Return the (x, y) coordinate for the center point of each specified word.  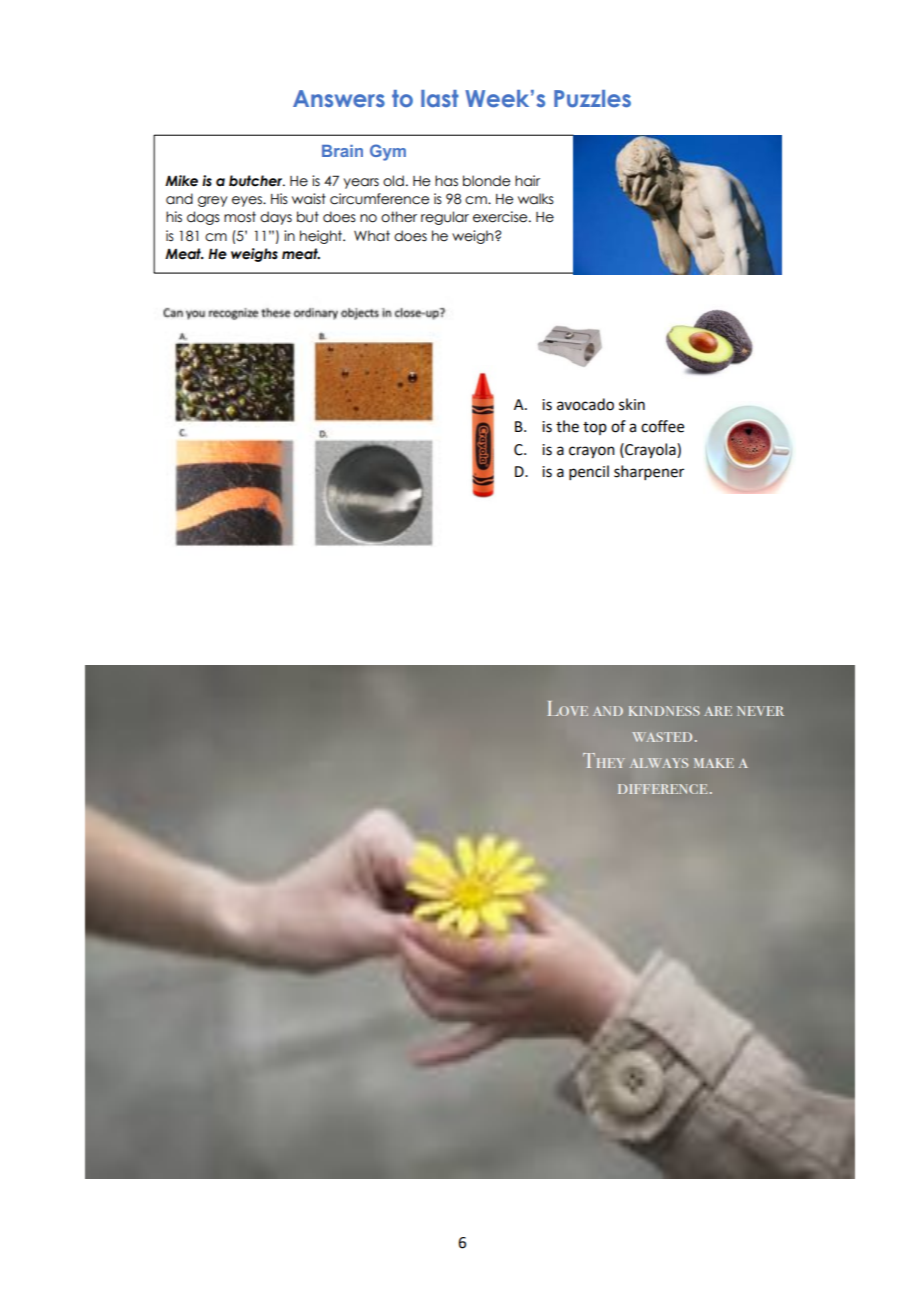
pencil (589, 472)
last (440, 98)
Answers (339, 98)
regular (445, 218)
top (595, 428)
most (240, 217)
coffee (662, 426)
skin (632, 404)
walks (536, 199)
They (604, 760)
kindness (664, 711)
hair (527, 181)
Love (568, 708)
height (322, 237)
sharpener (649, 472)
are (718, 711)
